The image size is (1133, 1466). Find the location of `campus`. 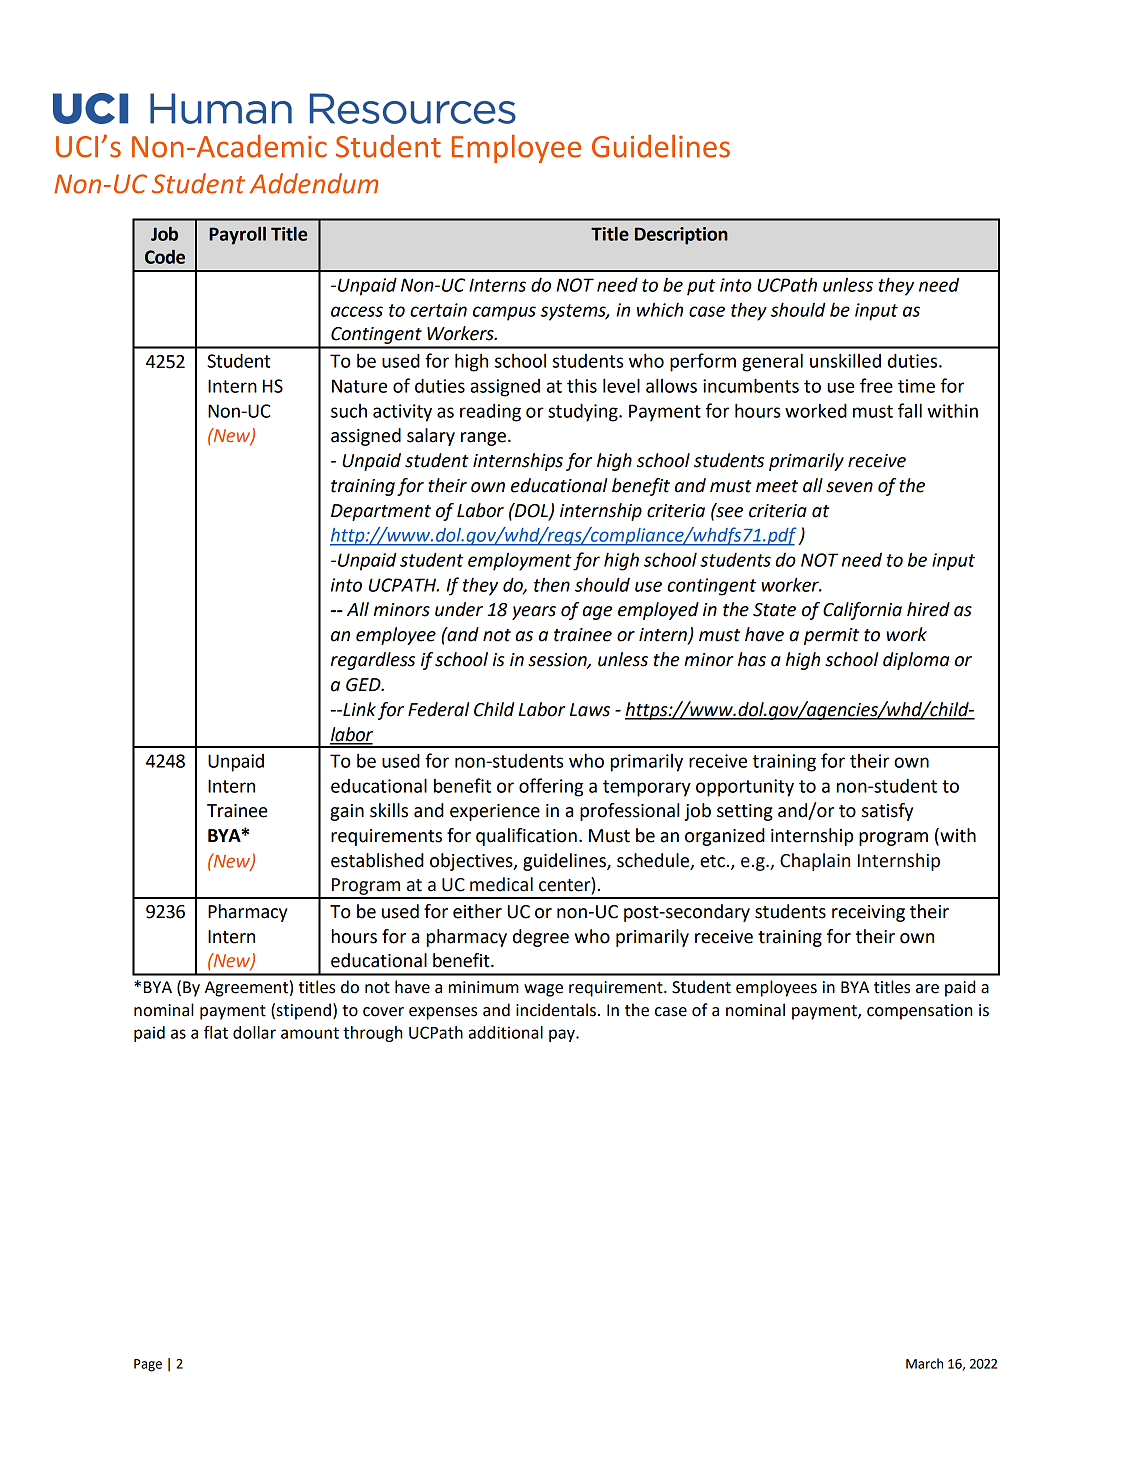

campus is located at coordinates (504, 313).
